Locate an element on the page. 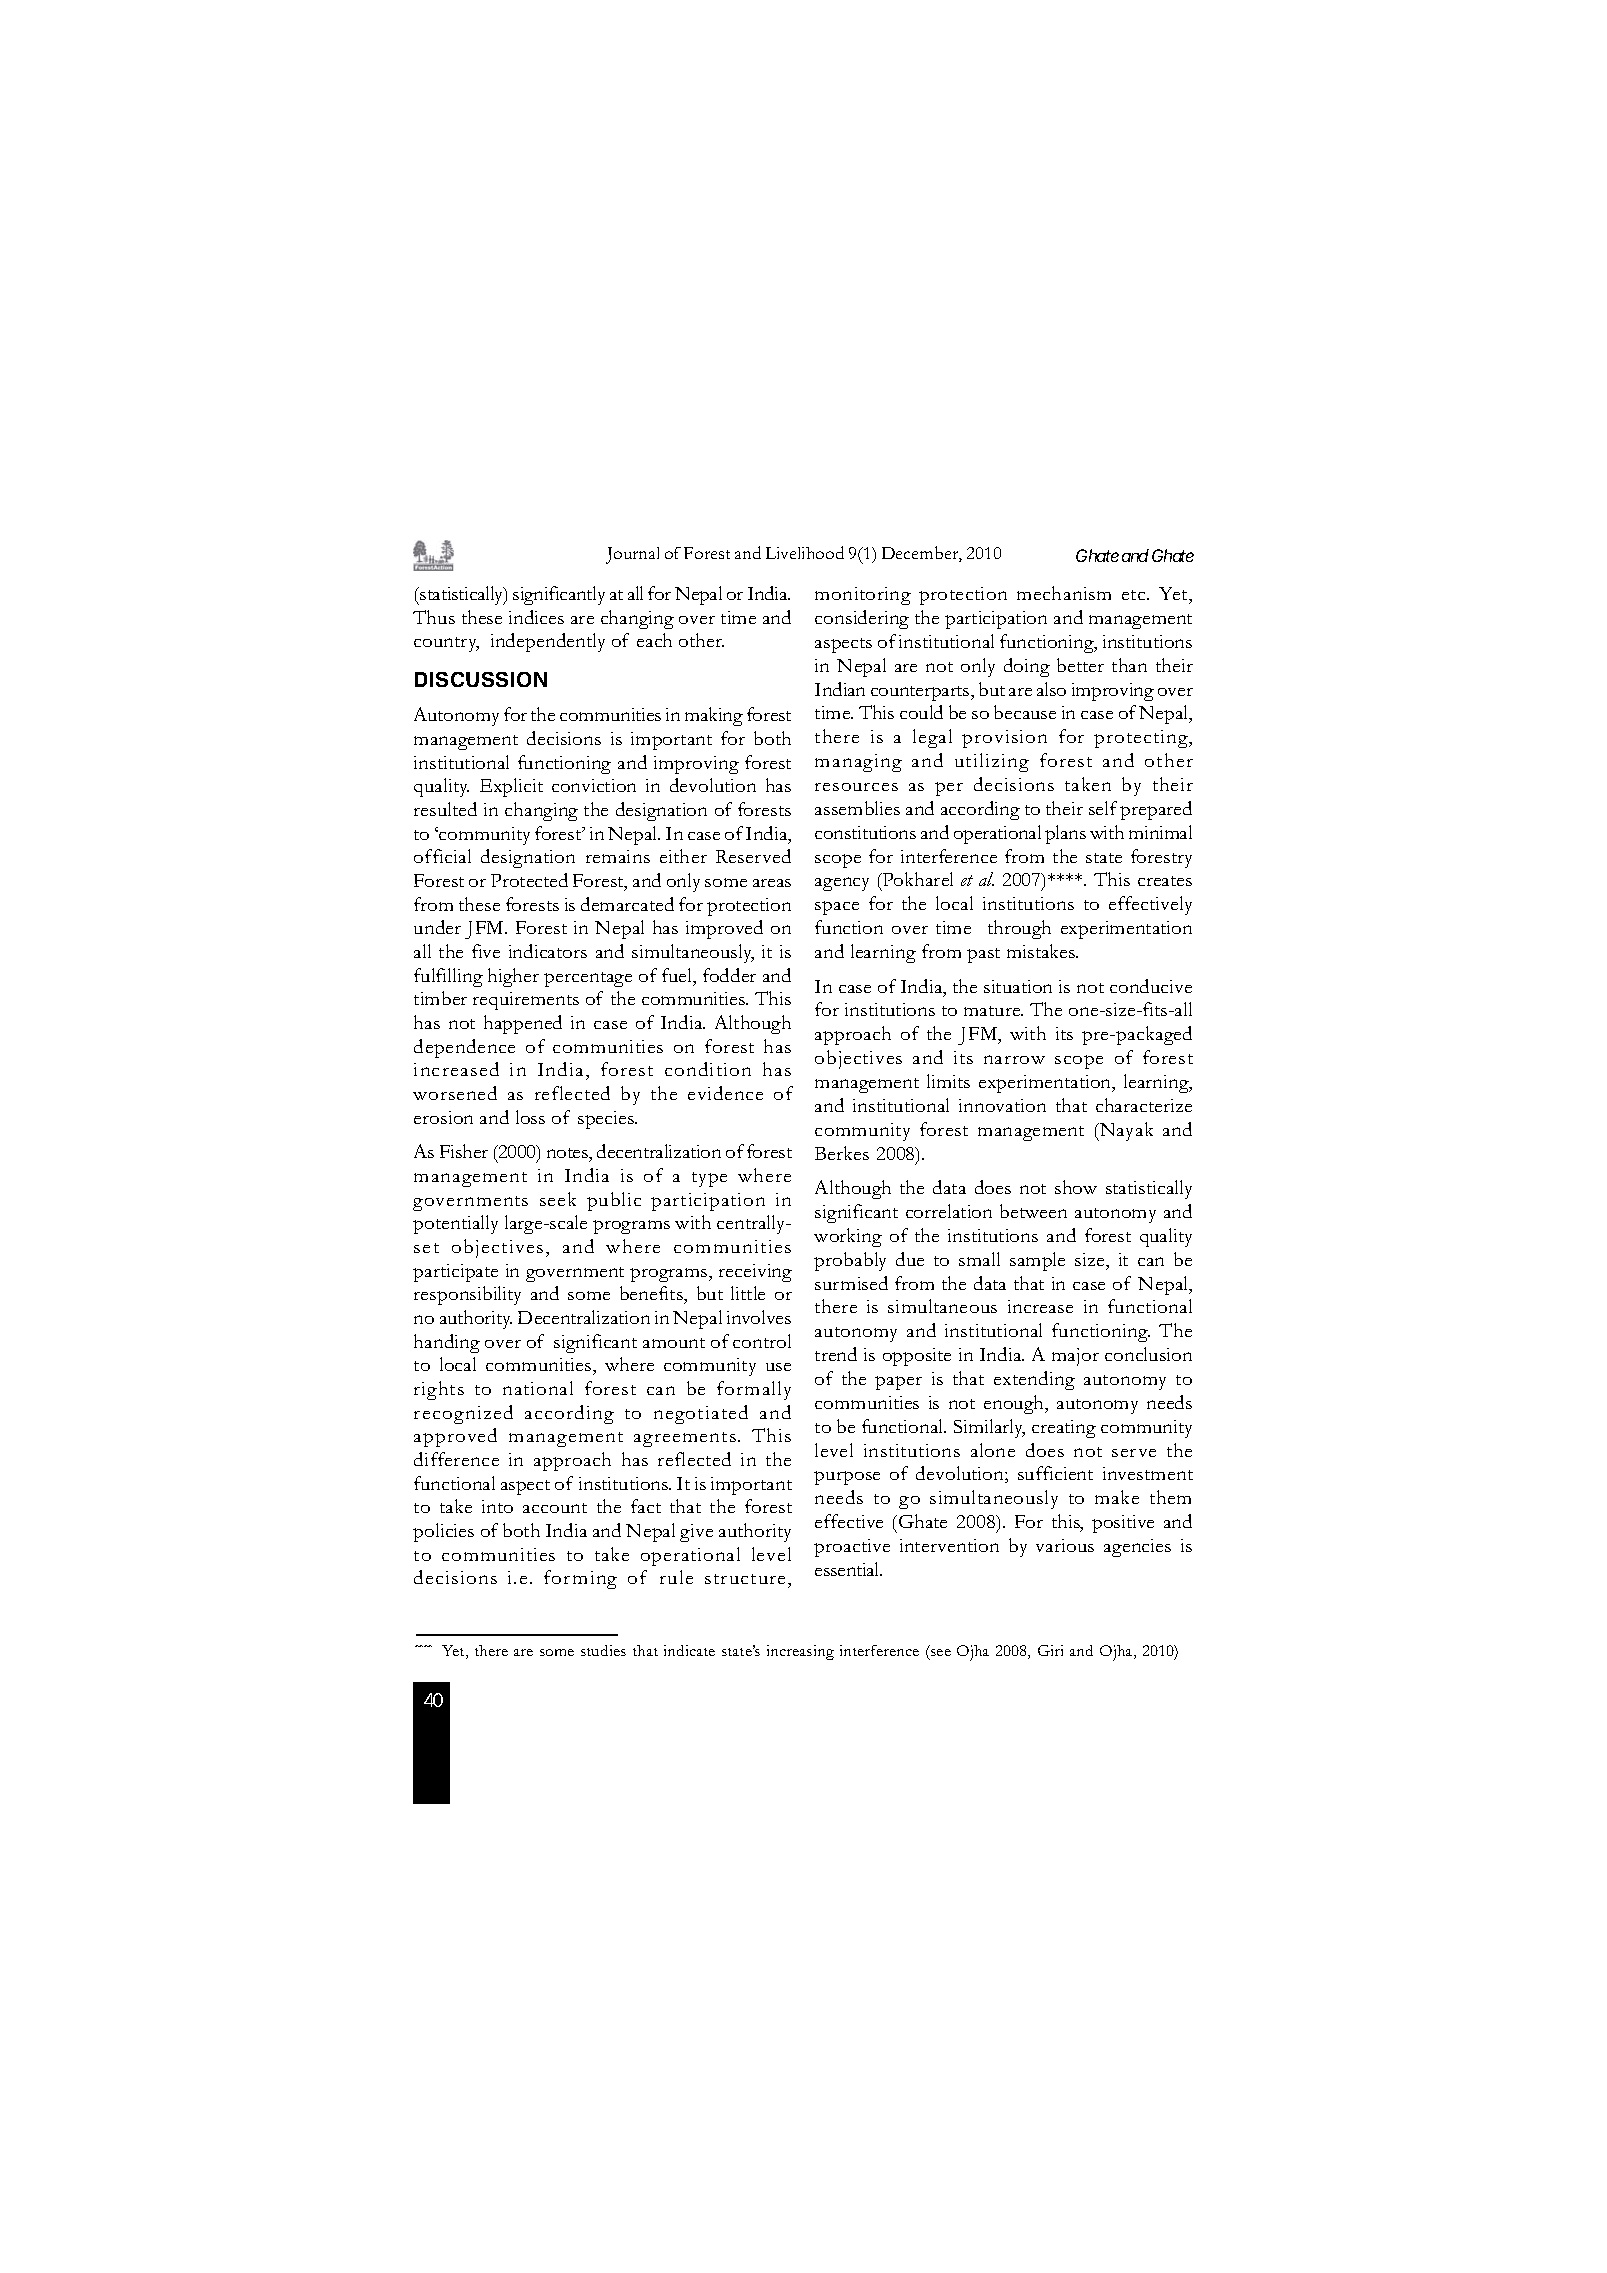 This page has height=2273, width=1607. areas is located at coordinates (772, 883).
